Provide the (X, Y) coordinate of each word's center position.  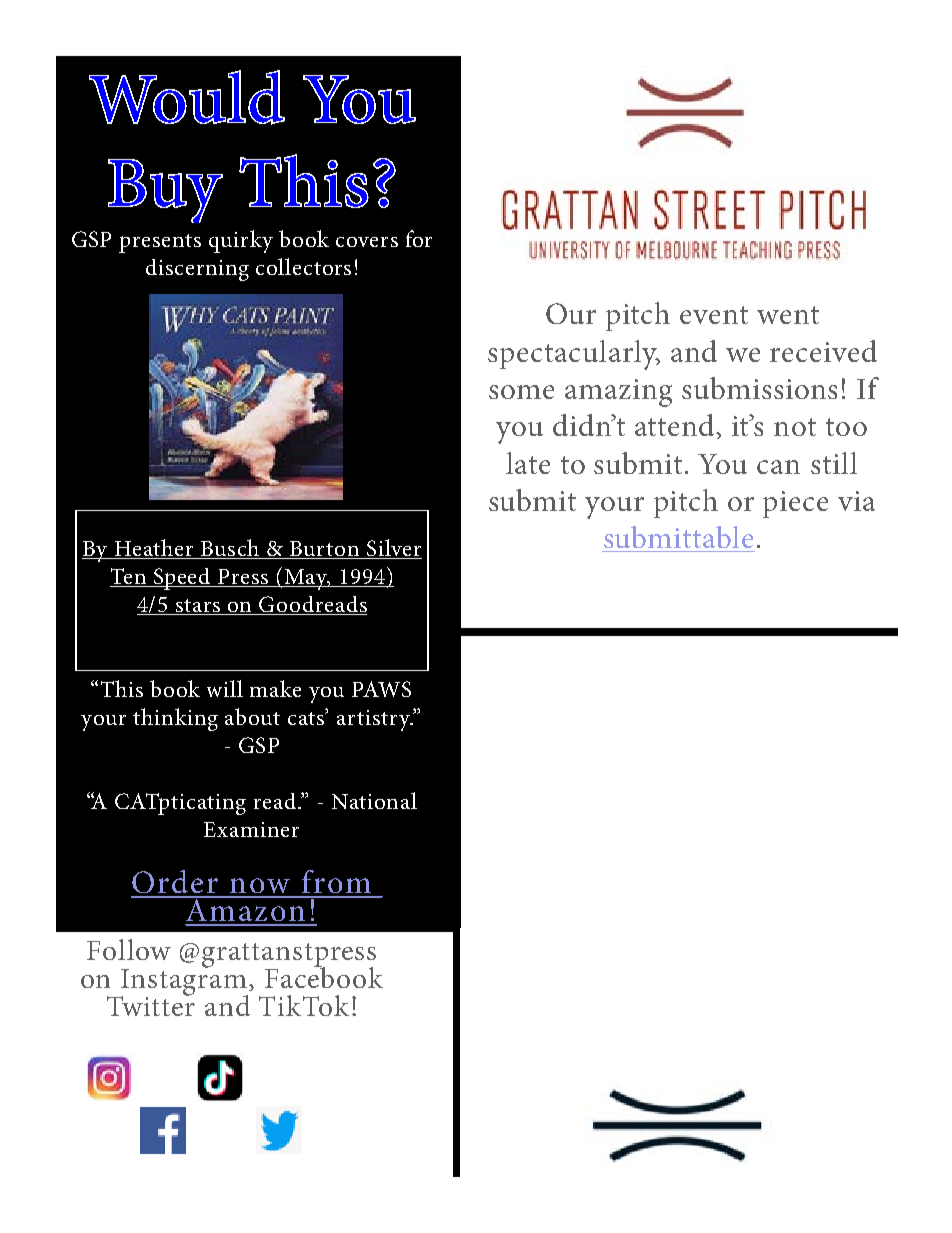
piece (795, 504)
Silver (393, 549)
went (788, 315)
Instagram (184, 982)
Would (187, 97)
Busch (230, 549)
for (419, 238)
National (374, 800)
